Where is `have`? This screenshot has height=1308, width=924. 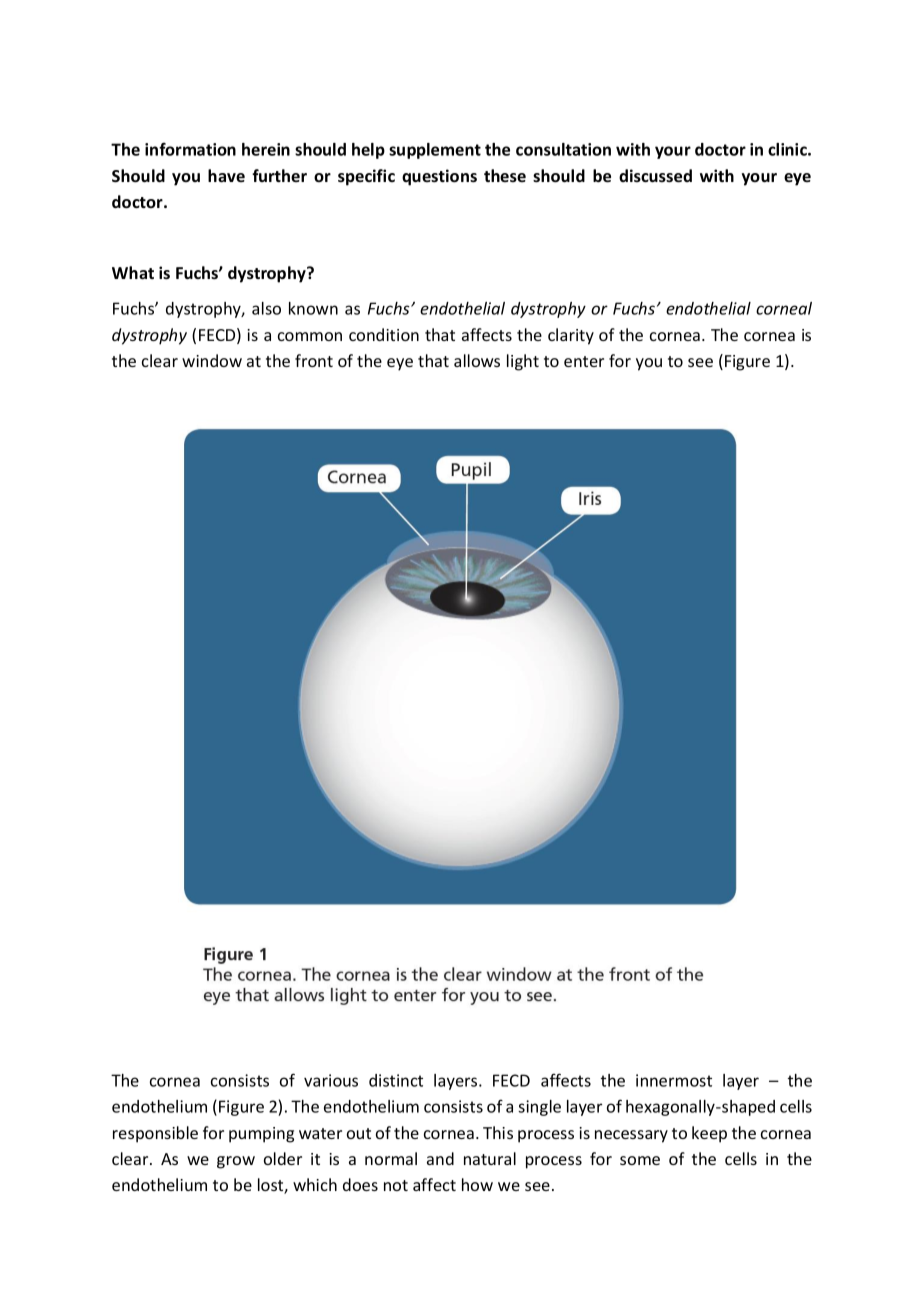 have is located at coordinates (226, 176).
